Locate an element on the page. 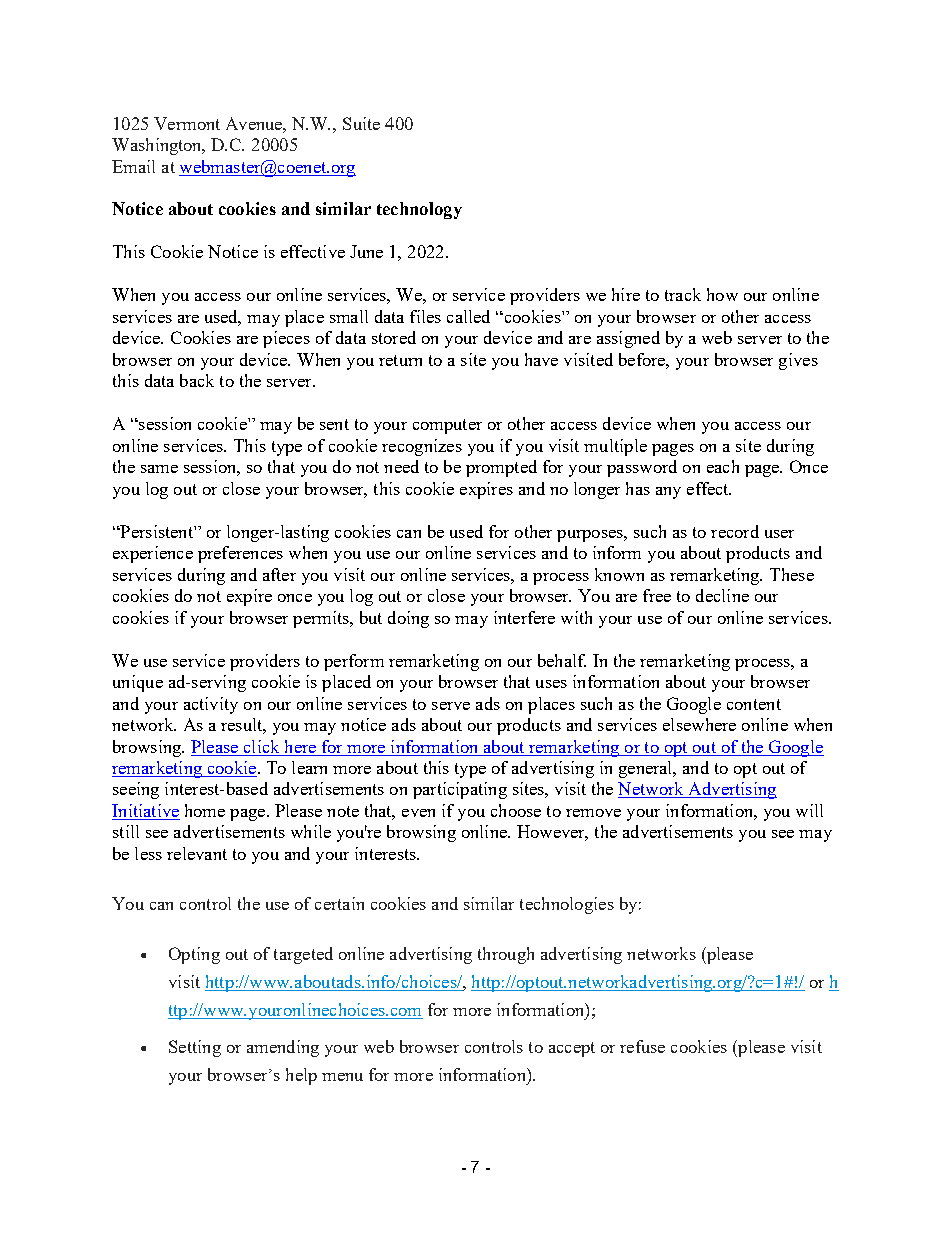 This page has width=952, height=1233. technology is located at coordinates (419, 210).
